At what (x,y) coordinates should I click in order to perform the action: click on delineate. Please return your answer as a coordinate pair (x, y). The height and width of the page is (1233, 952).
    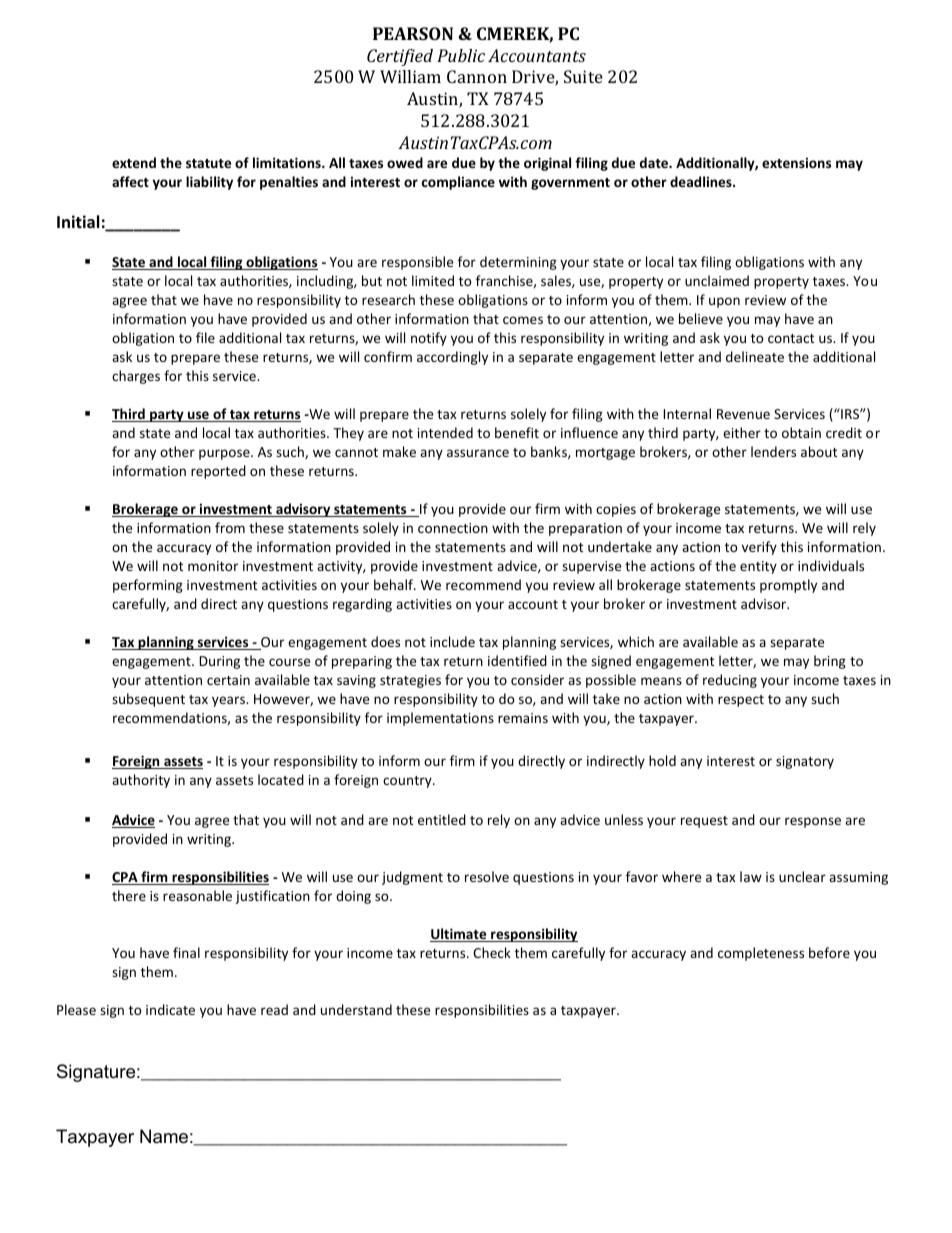
    Looking at the image, I should click on (755, 356).
